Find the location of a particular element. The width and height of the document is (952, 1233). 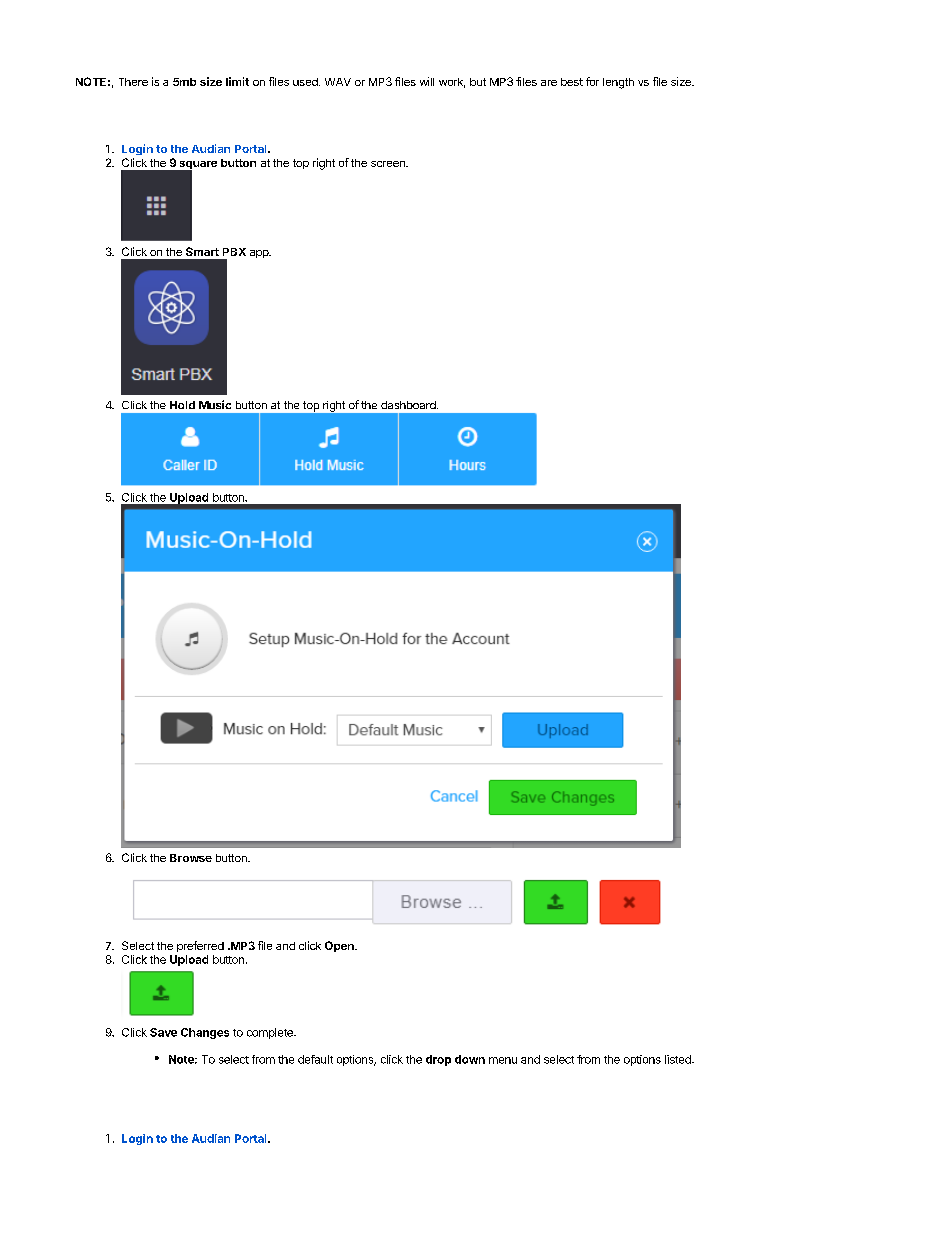

Changes is located at coordinates (205, 1033).
